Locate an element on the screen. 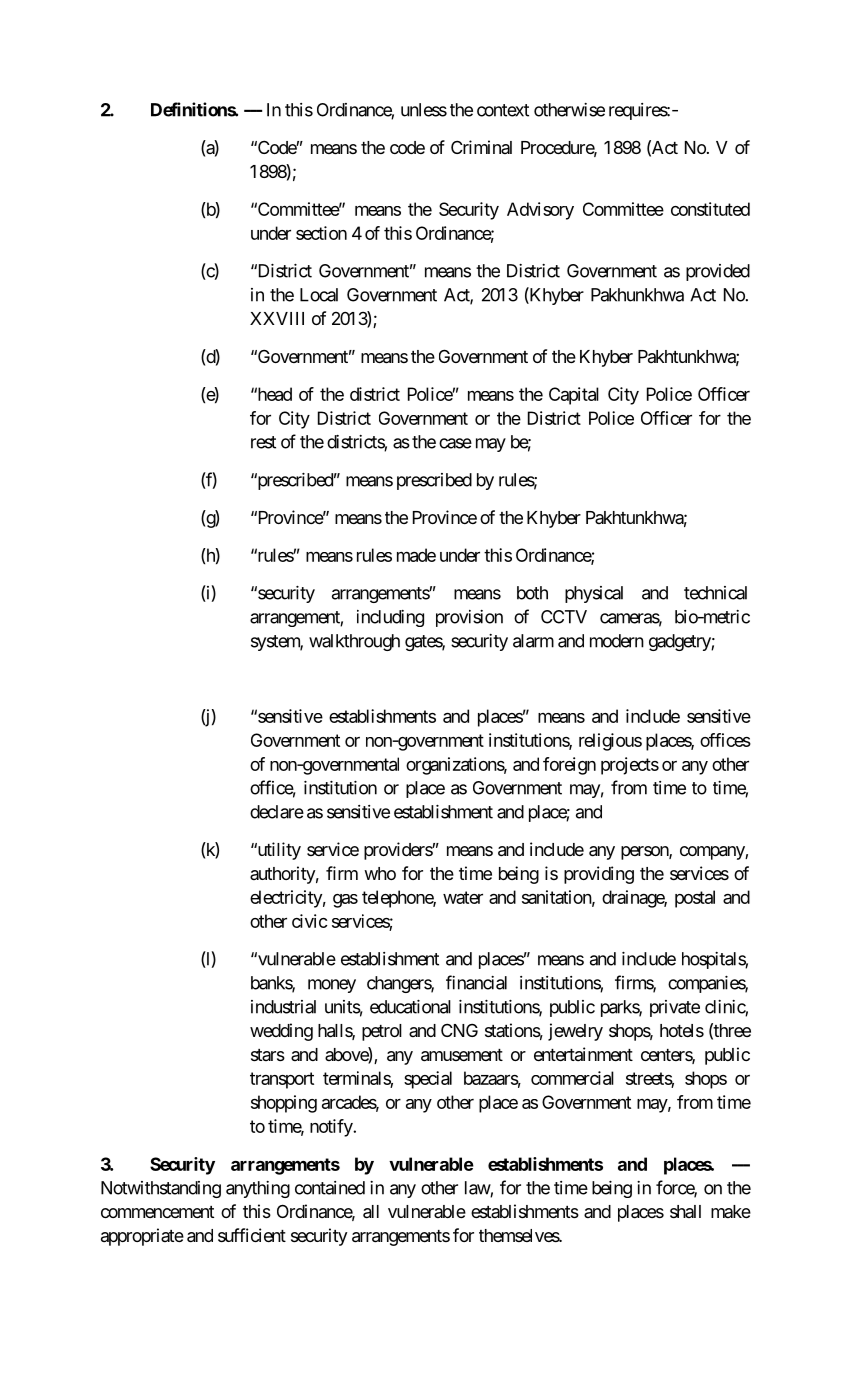 The width and height of the screenshot is (849, 1400). rest is located at coordinates (263, 442).
